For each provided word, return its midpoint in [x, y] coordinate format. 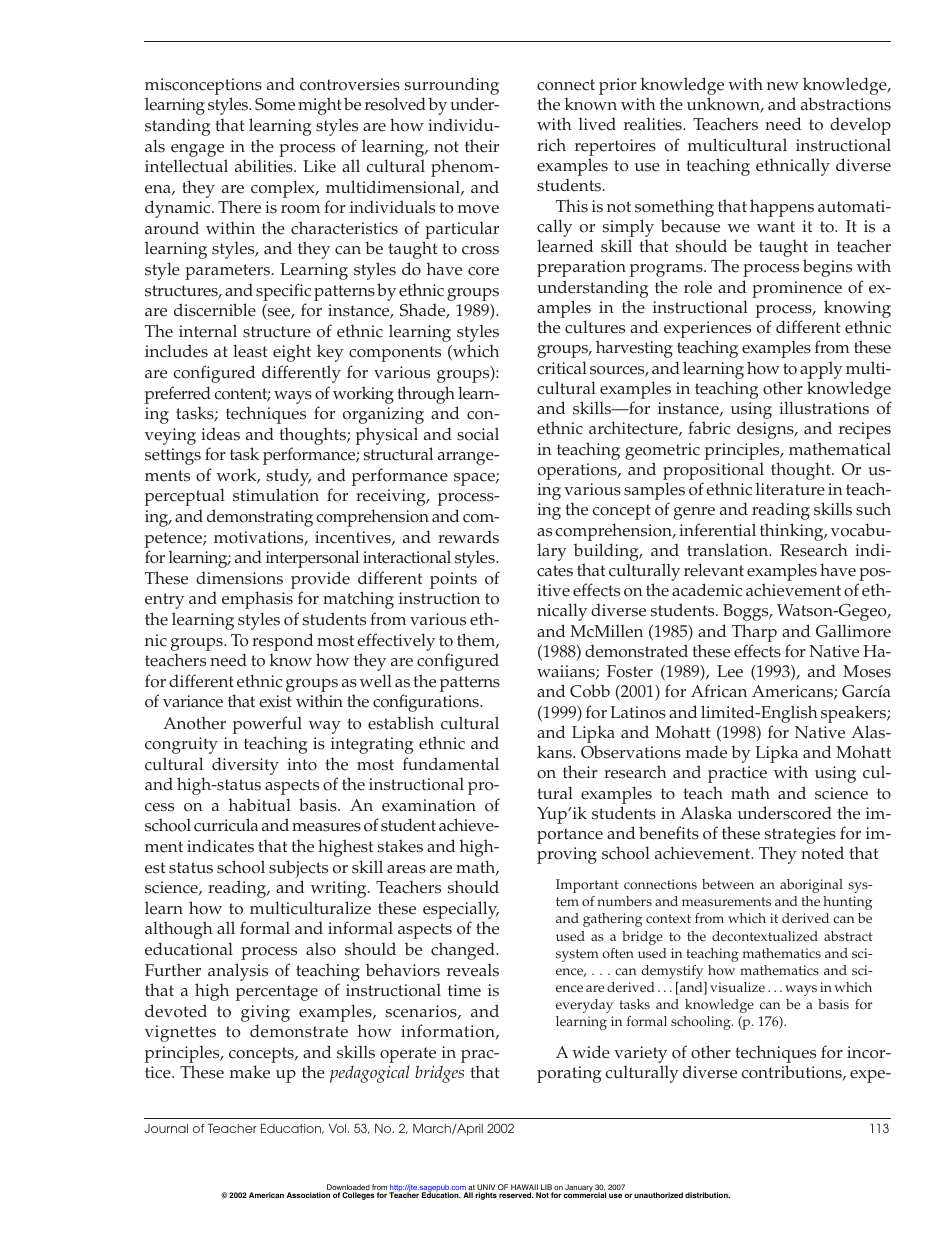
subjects [298, 869]
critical [562, 368]
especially [461, 911]
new [783, 86]
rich [551, 145]
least [250, 351]
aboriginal [811, 886]
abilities [265, 166]
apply [821, 370]
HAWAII [524, 1188]
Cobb [590, 691]
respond [282, 642]
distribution [707, 1195]
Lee [730, 671]
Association [308, 1195]
